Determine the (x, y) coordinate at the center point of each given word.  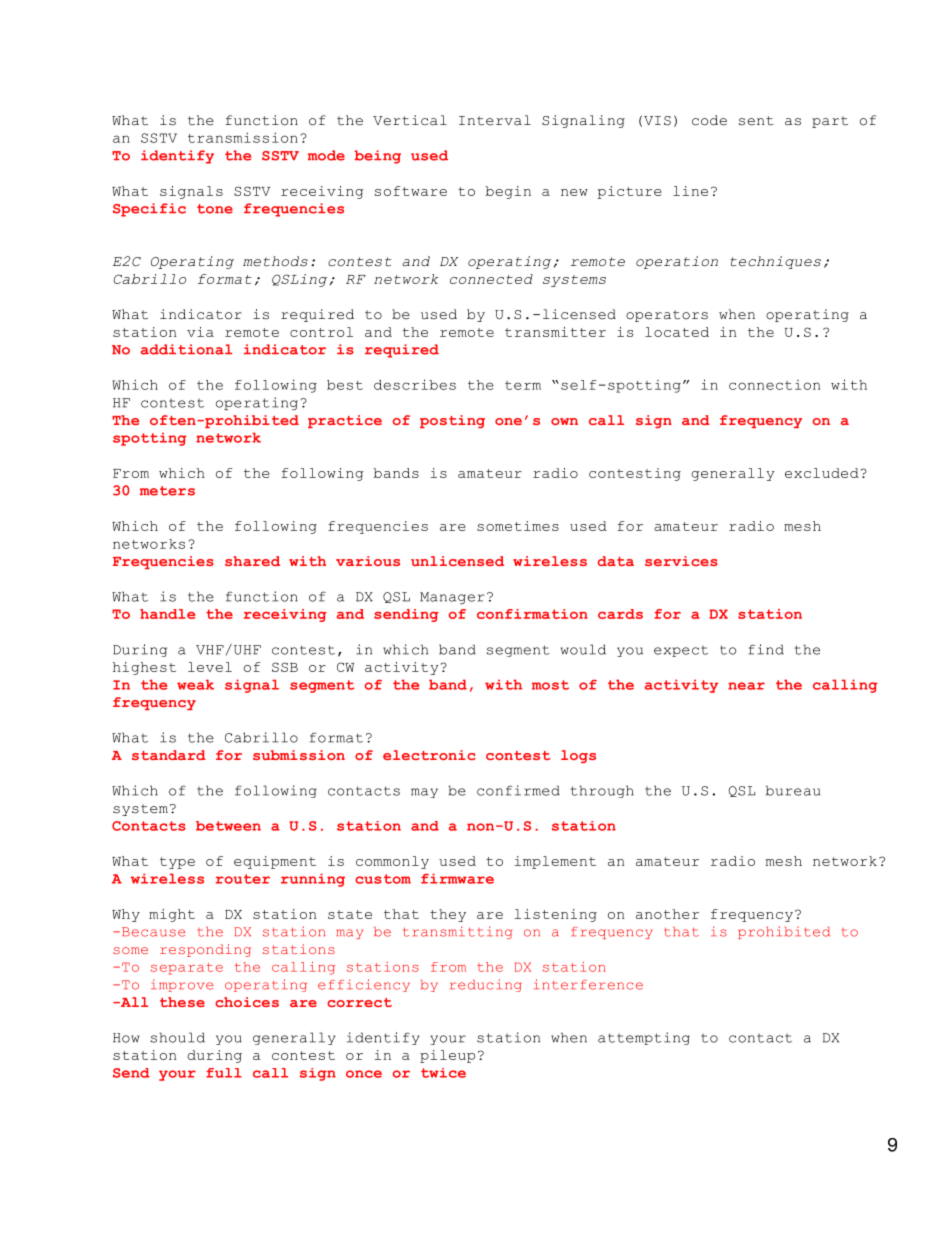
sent (756, 121)
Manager (452, 598)
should (178, 1037)
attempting (644, 1038)
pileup (447, 1056)
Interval (495, 120)
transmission (243, 137)
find (766, 649)
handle (167, 614)
